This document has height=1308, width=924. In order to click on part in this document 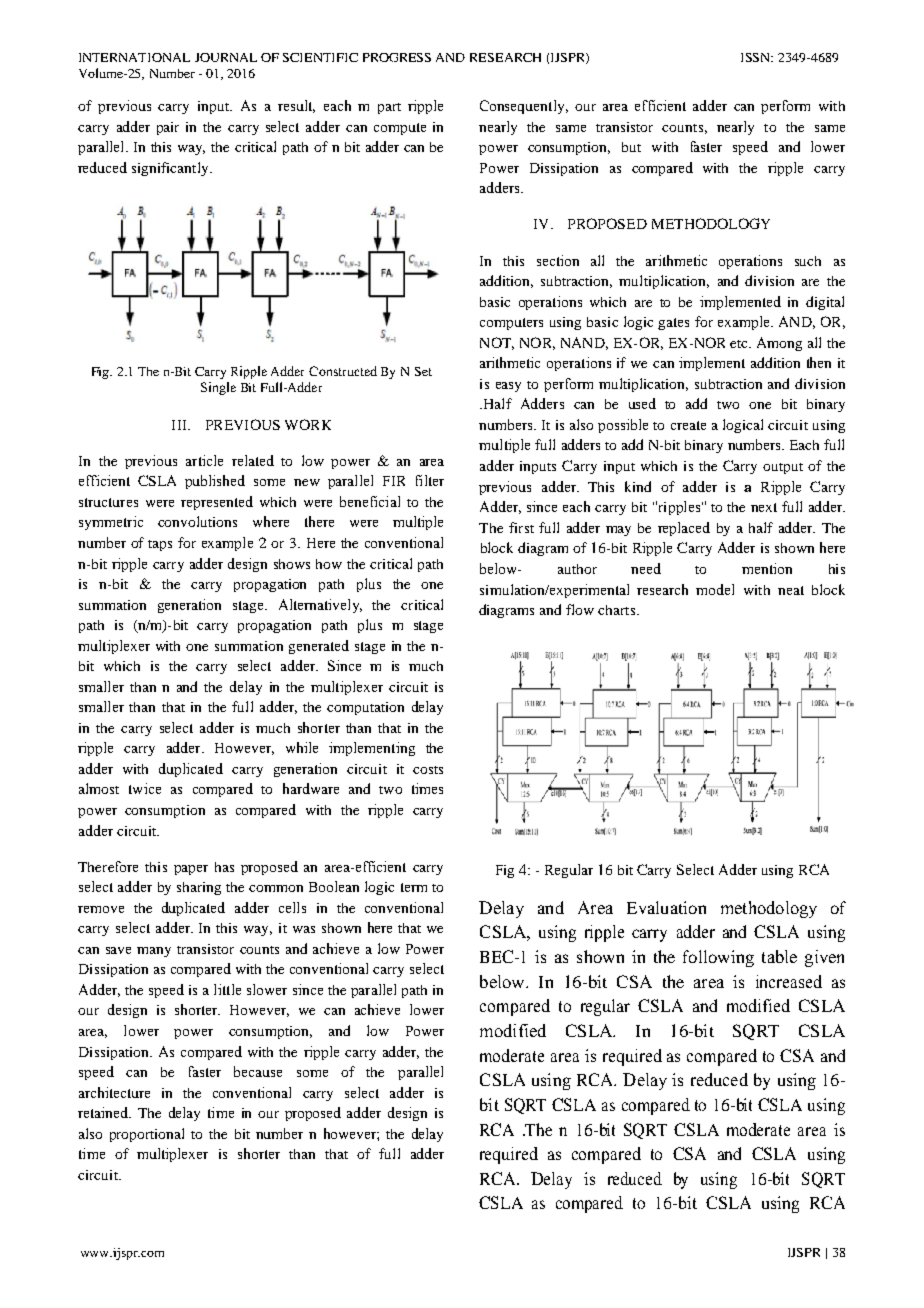, I will do `click(389, 108)`.
